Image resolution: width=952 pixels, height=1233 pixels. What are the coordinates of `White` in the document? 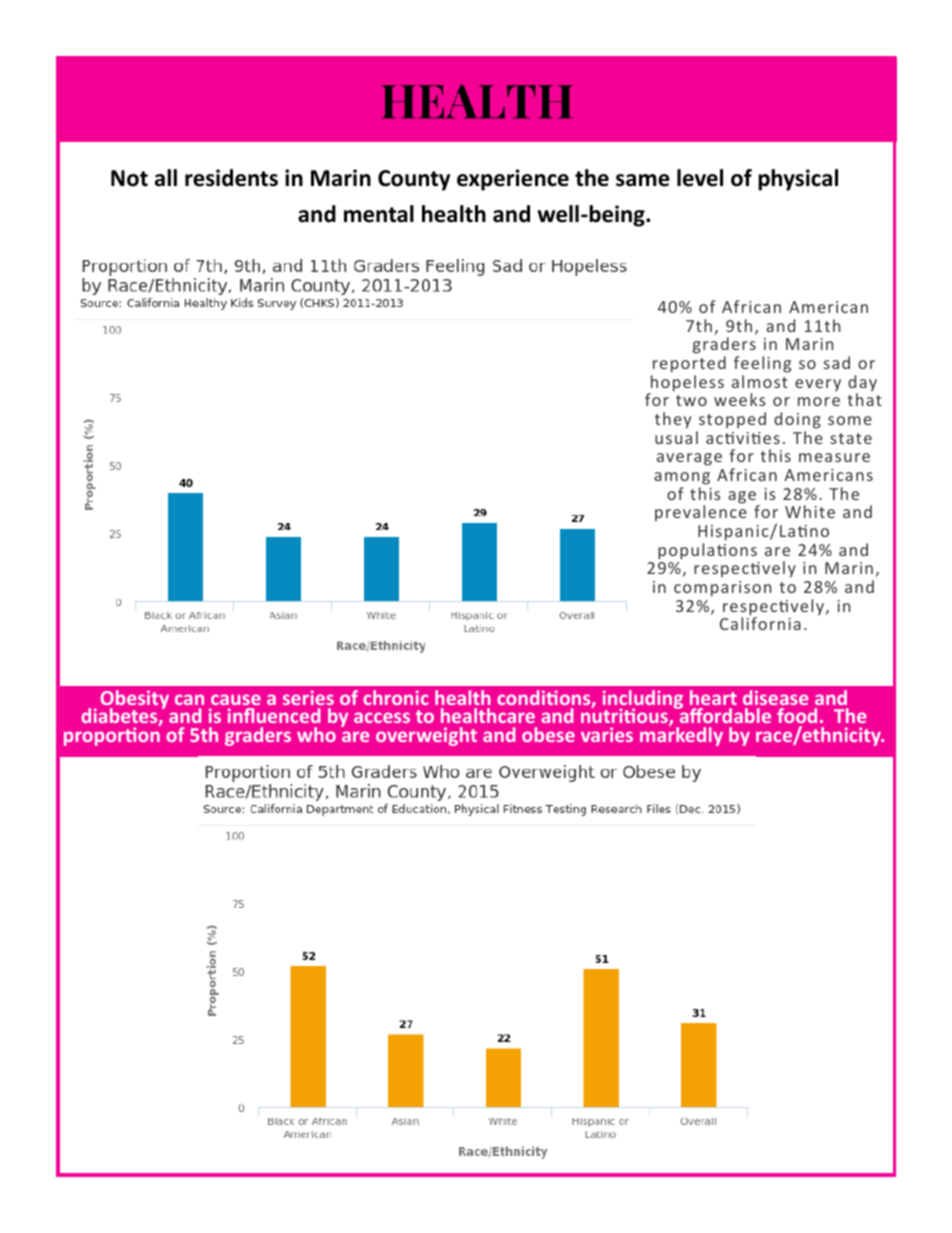 It's located at (810, 511).
